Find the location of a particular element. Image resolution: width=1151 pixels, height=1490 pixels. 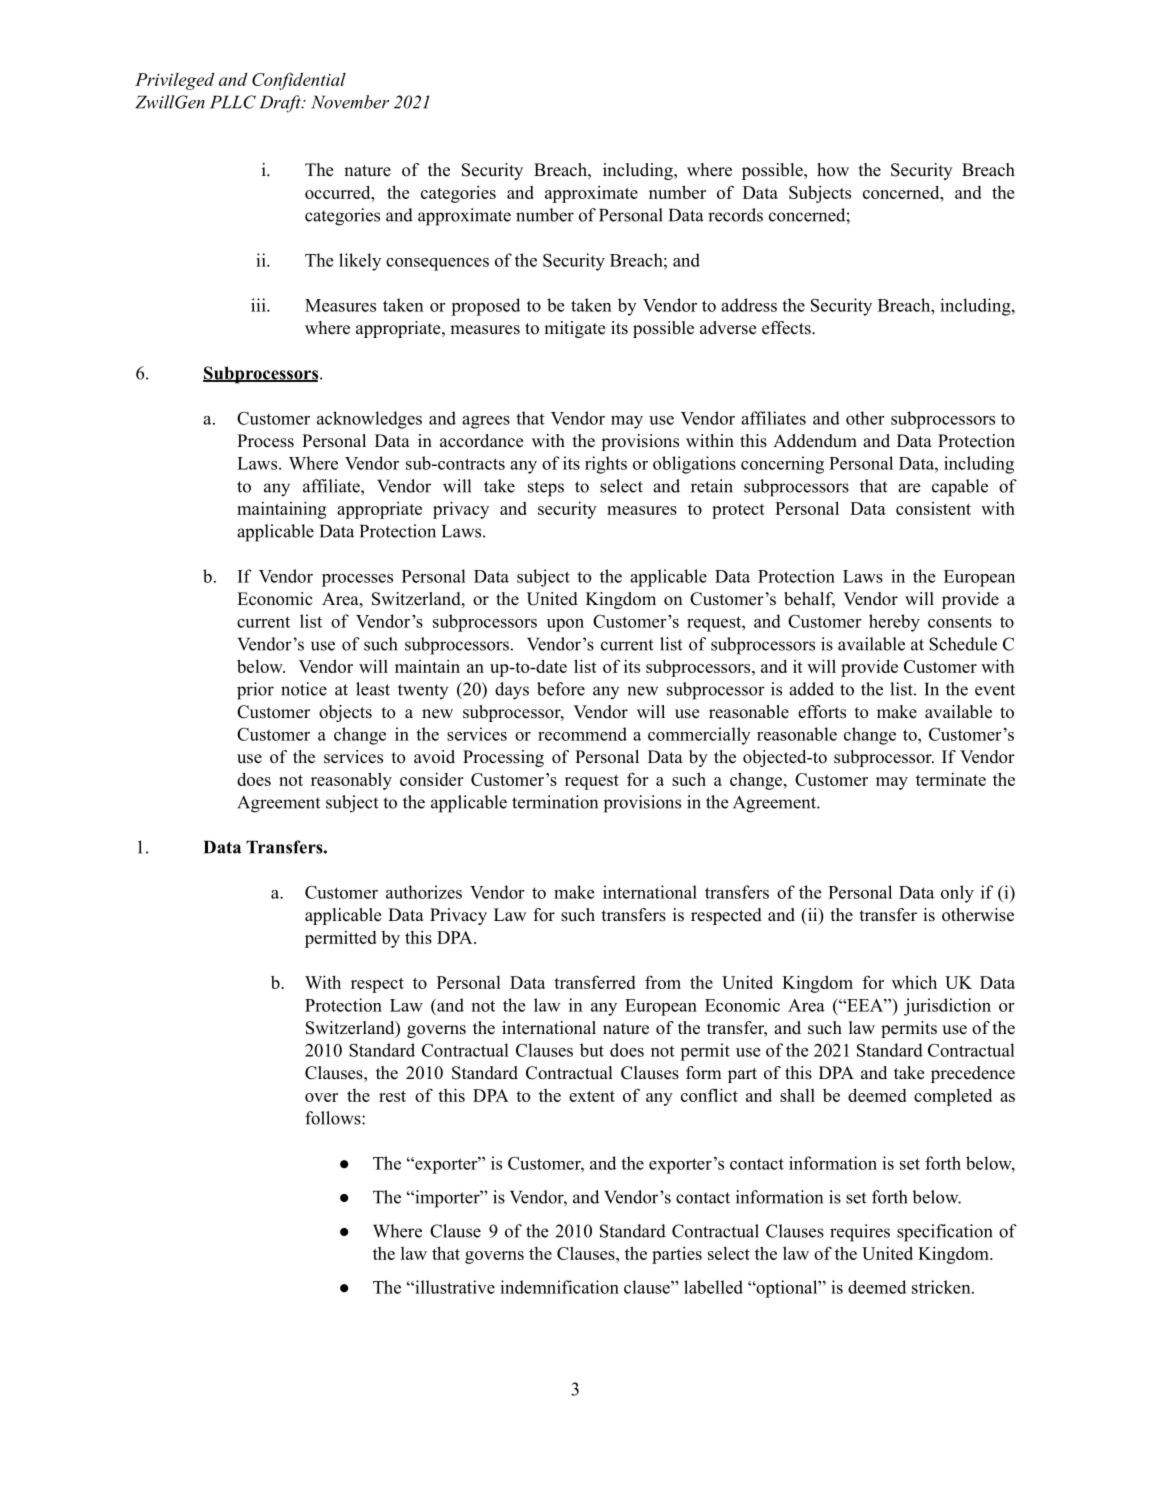

from is located at coordinates (663, 982).
